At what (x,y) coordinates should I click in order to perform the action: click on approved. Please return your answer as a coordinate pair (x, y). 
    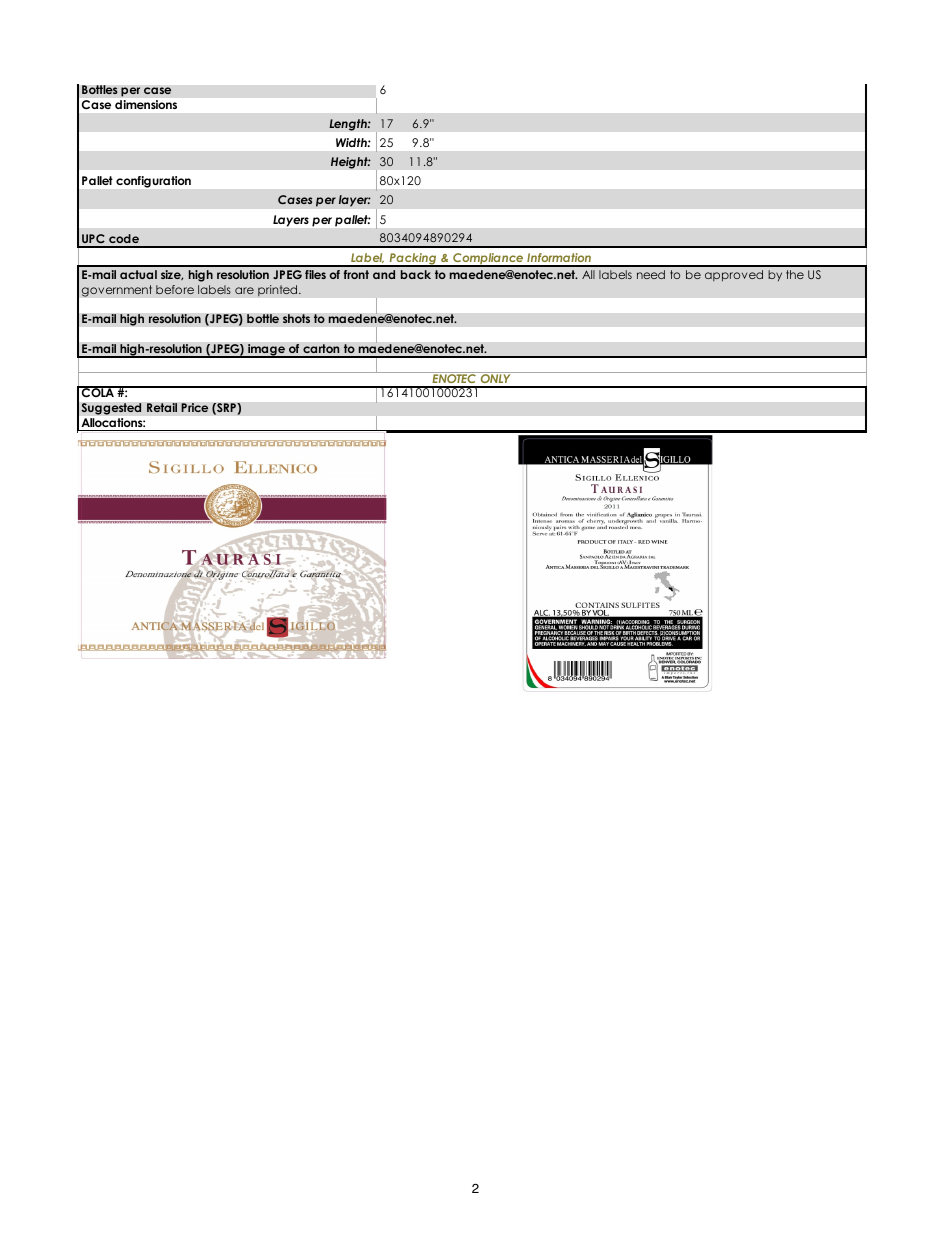
    Looking at the image, I should click on (734, 276).
